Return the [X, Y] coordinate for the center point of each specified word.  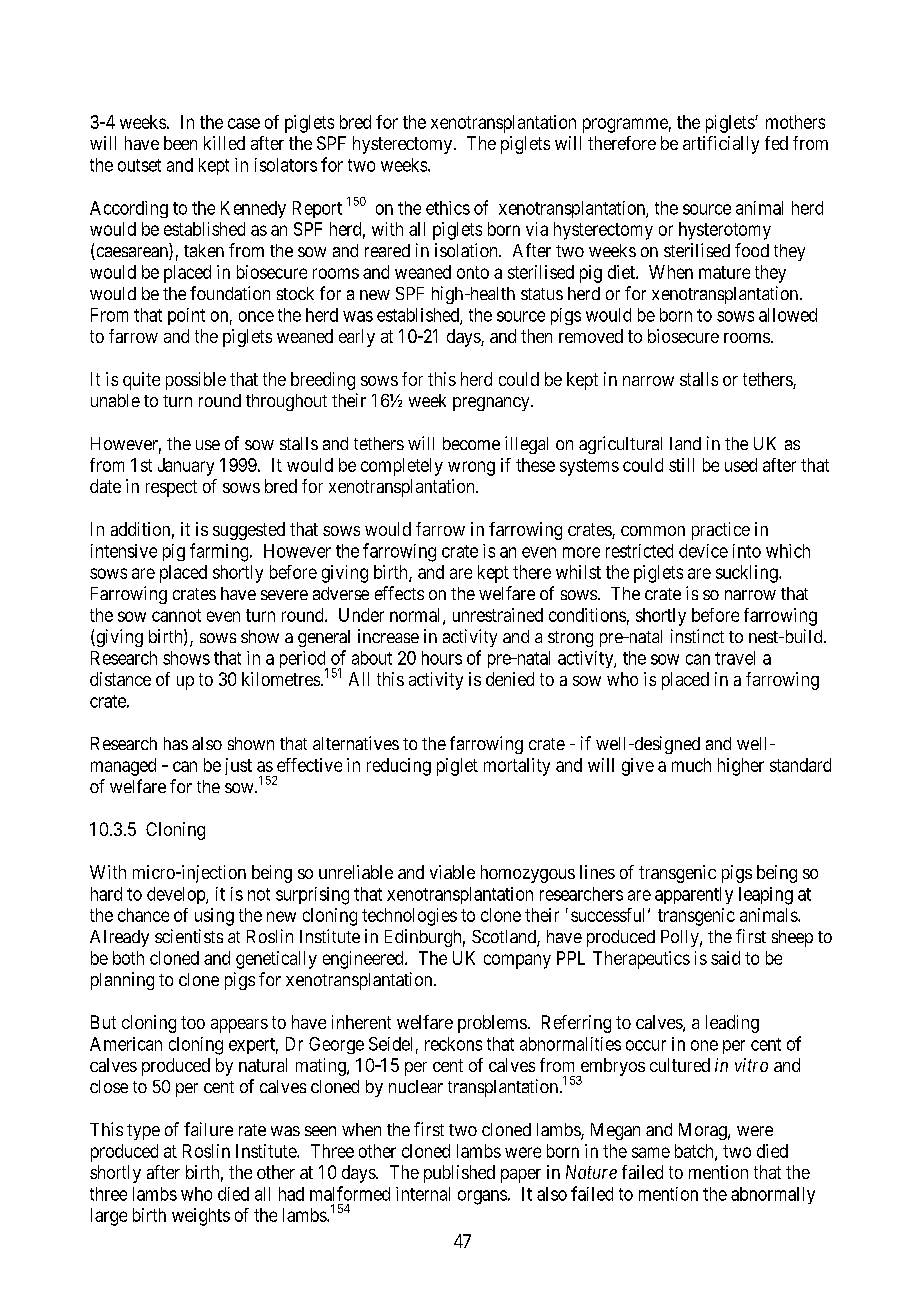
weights [201, 1217]
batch [695, 1152]
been [180, 143]
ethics [448, 208]
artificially [721, 145]
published [459, 1174]
